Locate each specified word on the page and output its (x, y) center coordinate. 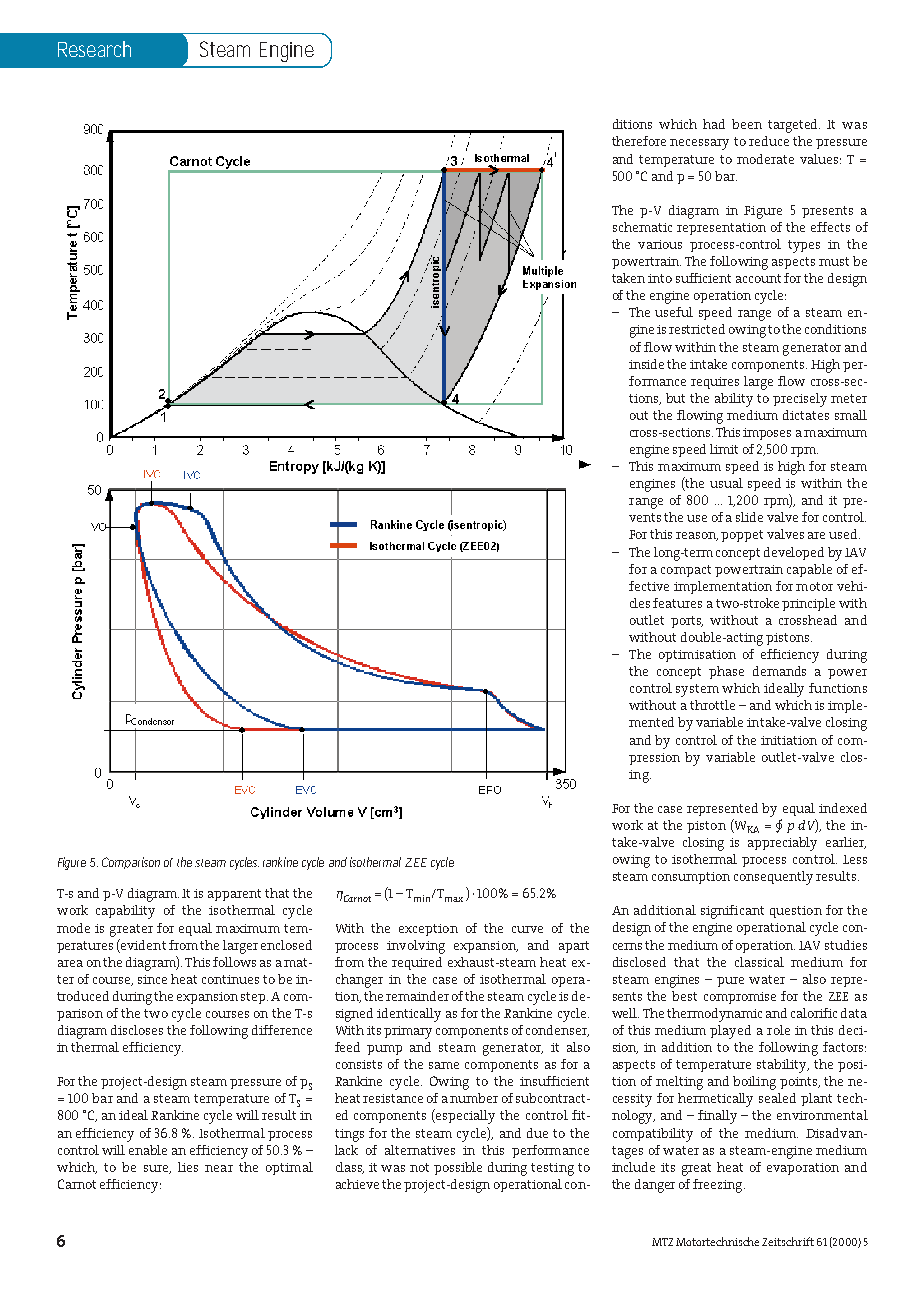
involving (416, 947)
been (747, 124)
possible (458, 1168)
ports (687, 622)
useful (674, 312)
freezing (719, 1186)
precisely (800, 400)
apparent (234, 895)
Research (94, 49)
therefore (639, 141)
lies (188, 1167)
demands (779, 671)
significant (732, 912)
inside (646, 364)
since (152, 979)
